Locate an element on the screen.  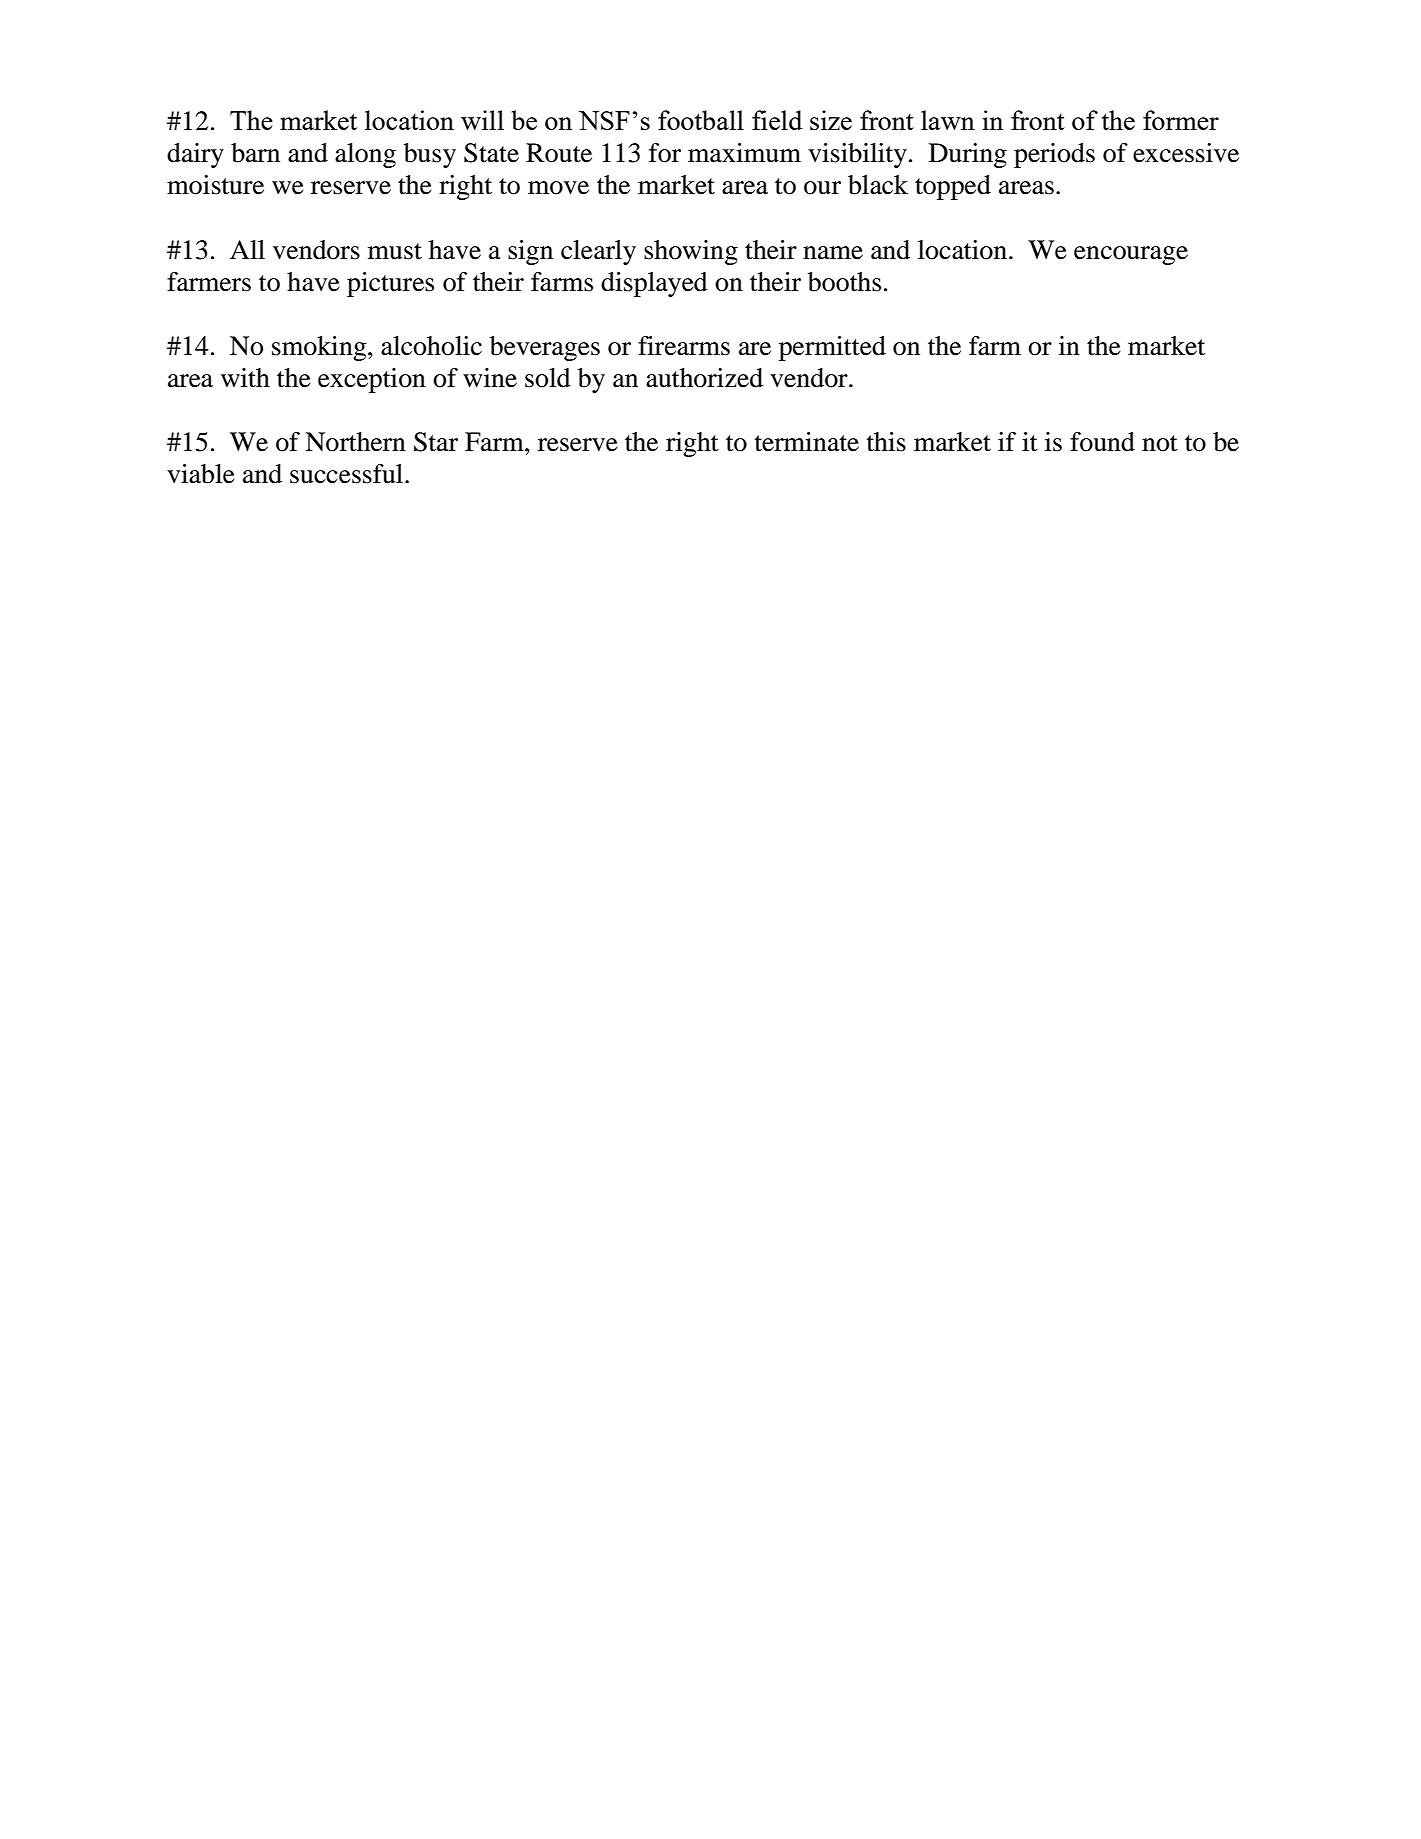
pictures is located at coordinates (390, 284).
